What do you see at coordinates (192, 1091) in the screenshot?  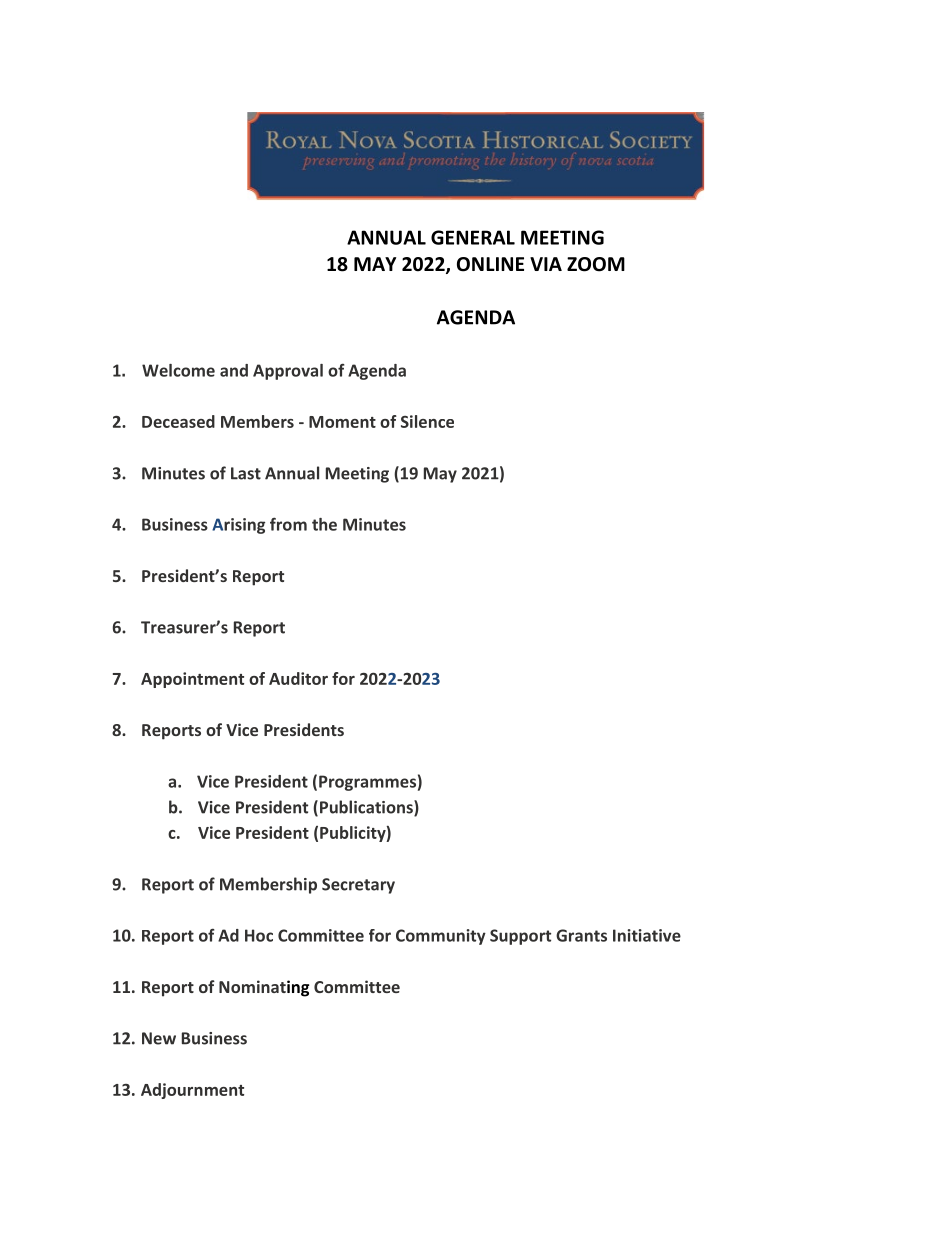 I see `Adjournment` at bounding box center [192, 1091].
